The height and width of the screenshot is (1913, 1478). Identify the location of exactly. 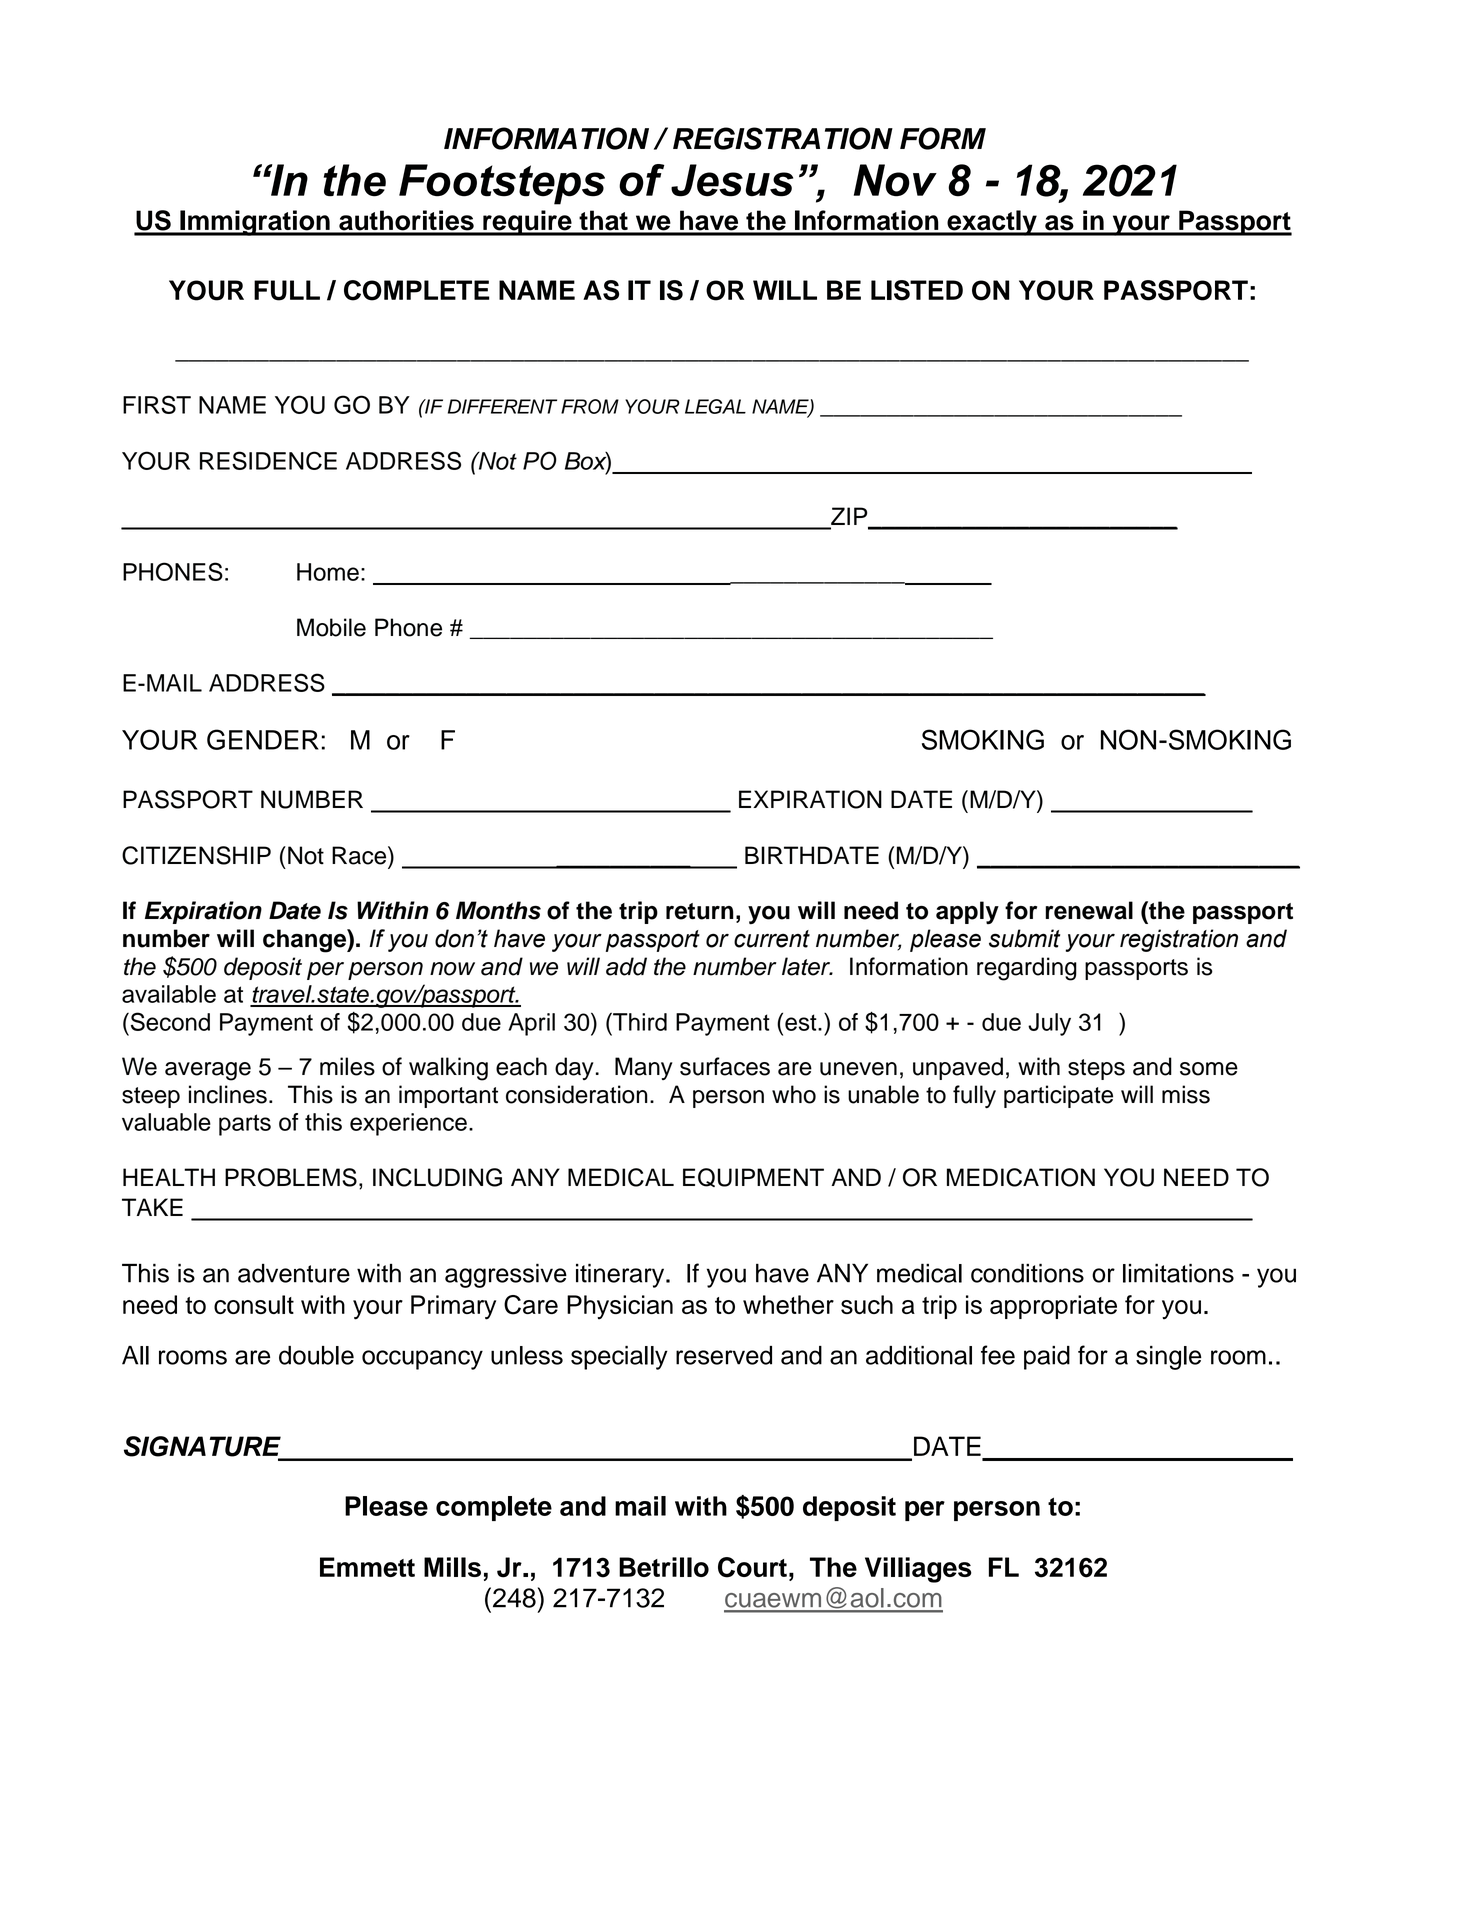
(992, 223).
